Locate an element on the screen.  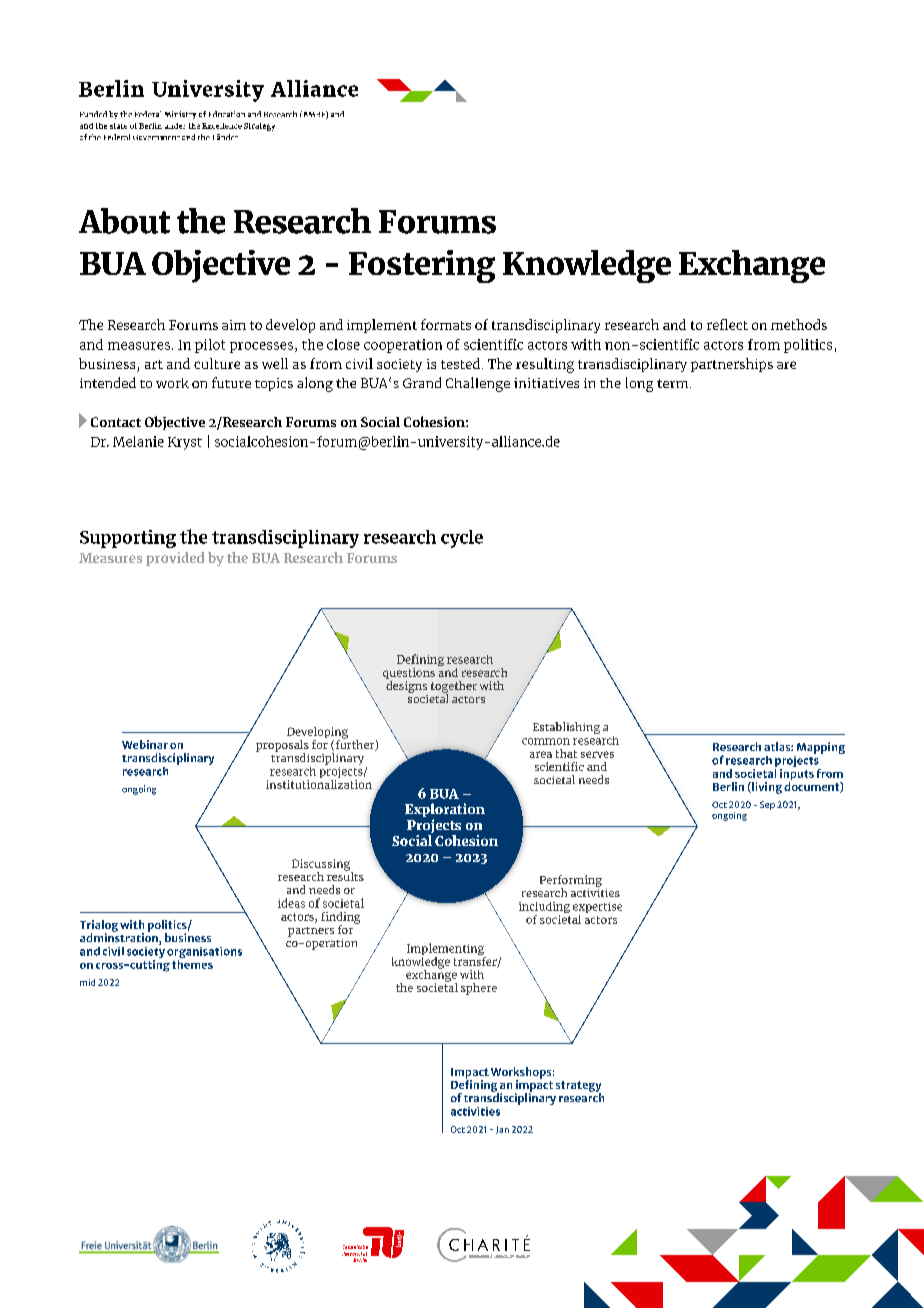
reflect is located at coordinates (727, 324).
